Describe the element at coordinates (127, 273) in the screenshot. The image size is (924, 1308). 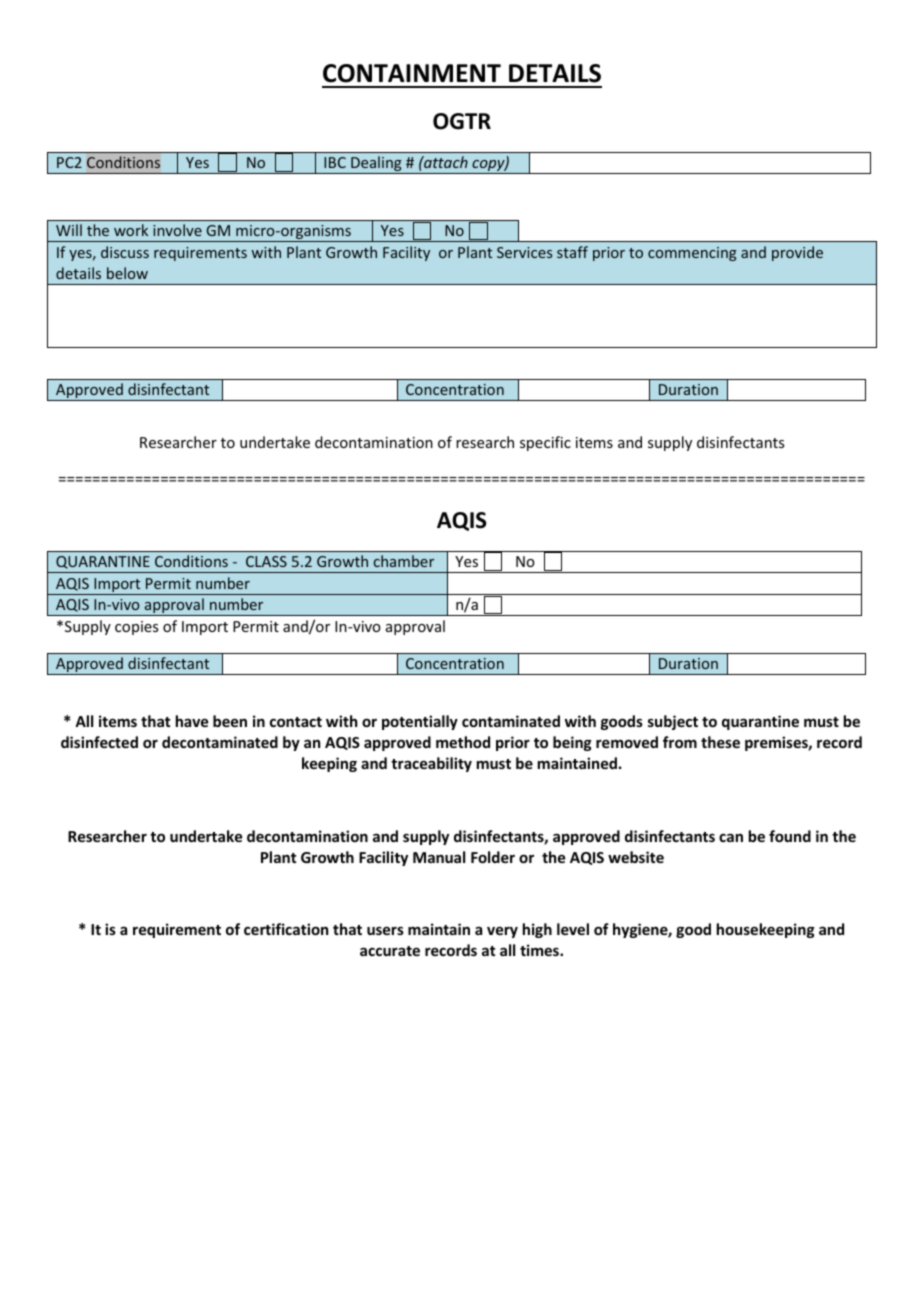
I see `below` at that location.
